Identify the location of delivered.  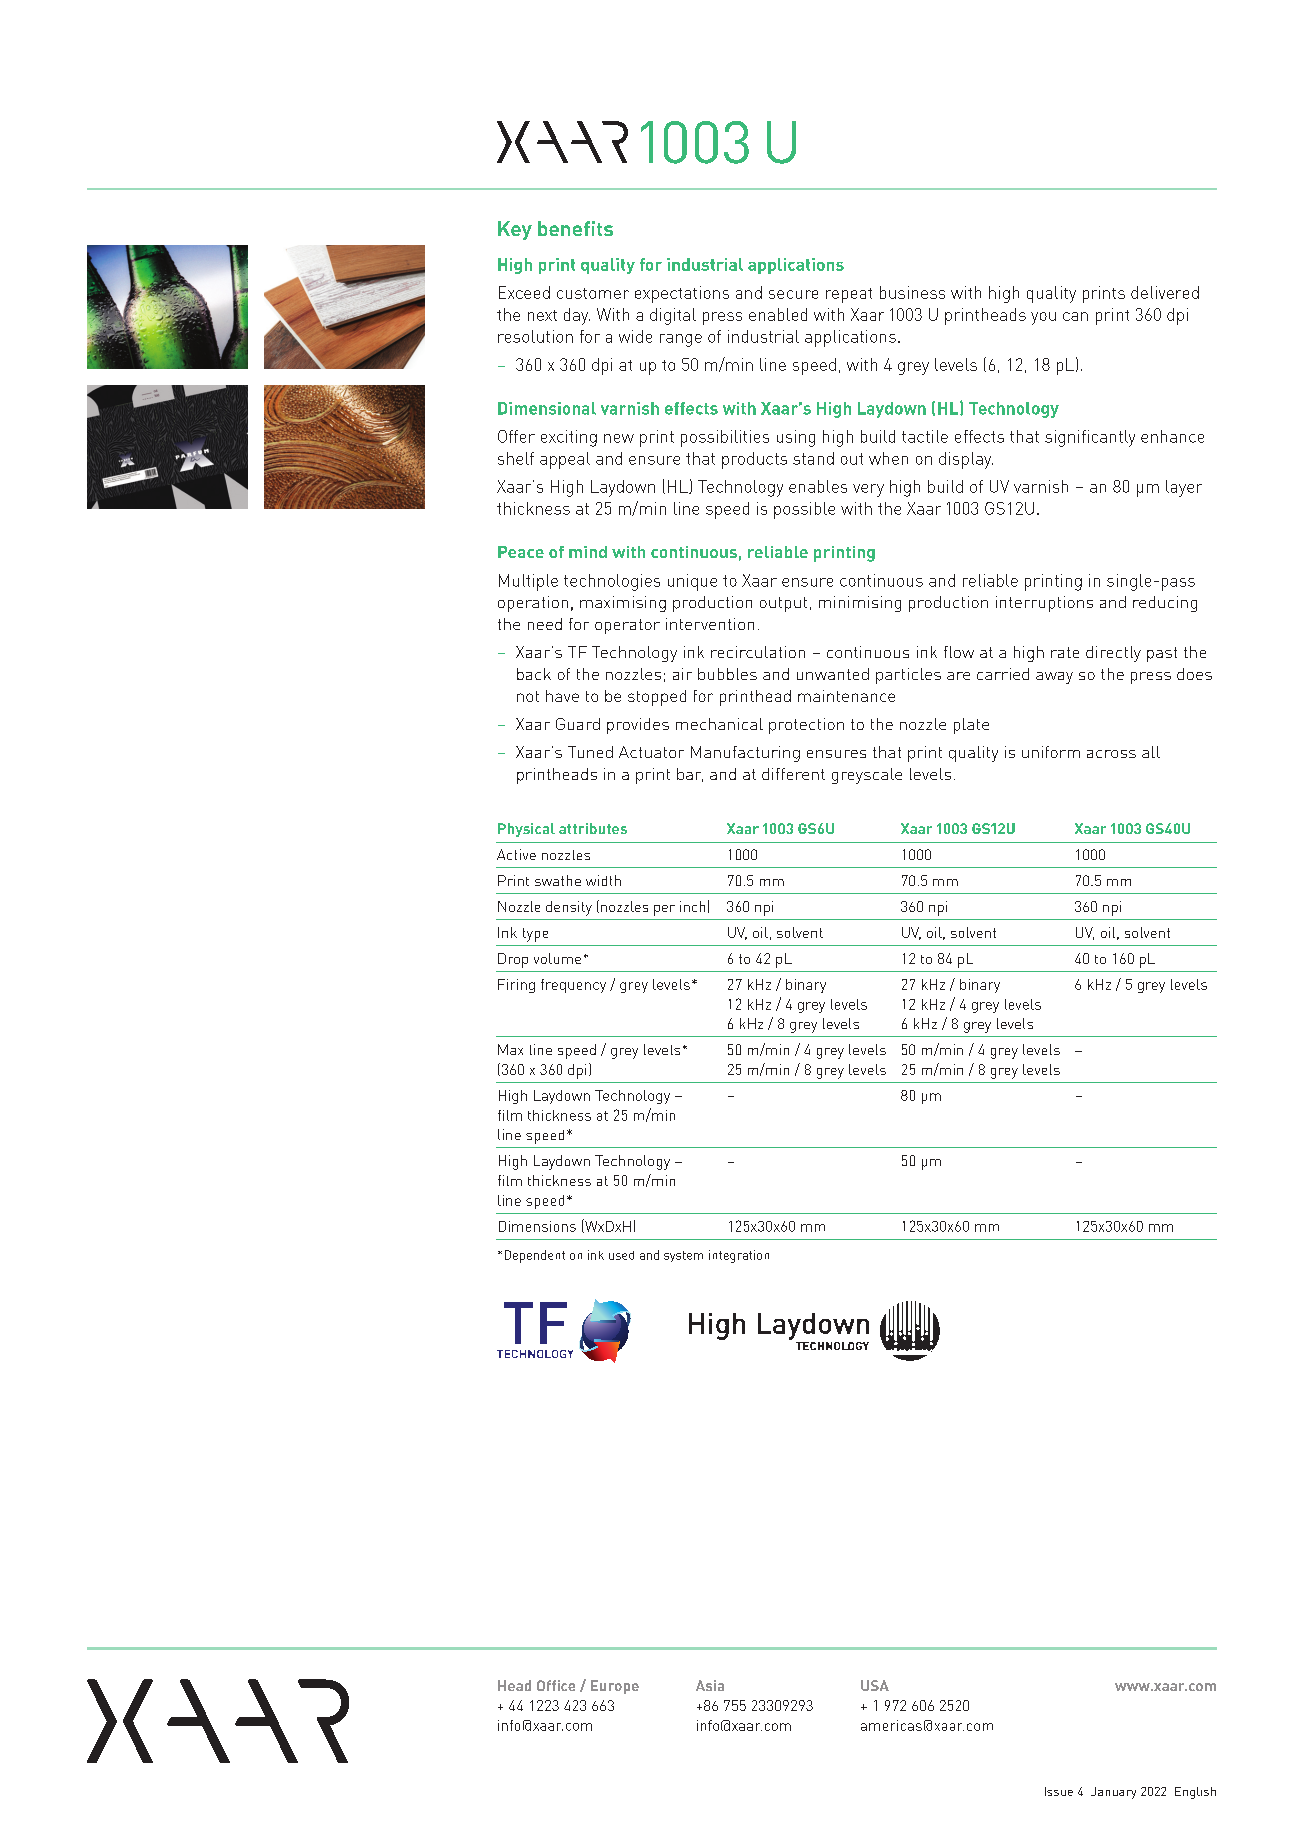
(1165, 292).
